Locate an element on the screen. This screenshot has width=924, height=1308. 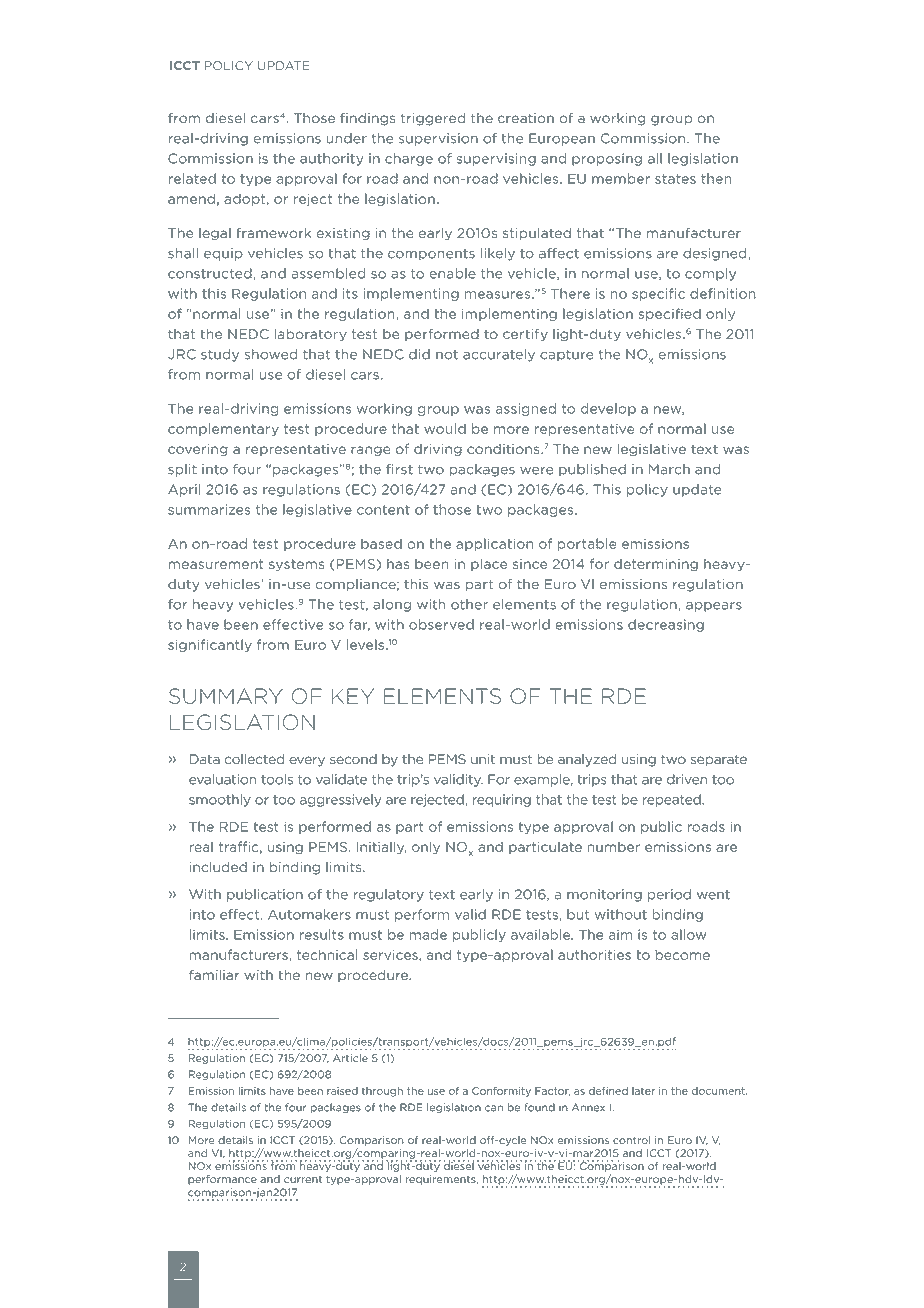
supervision is located at coordinates (438, 139).
